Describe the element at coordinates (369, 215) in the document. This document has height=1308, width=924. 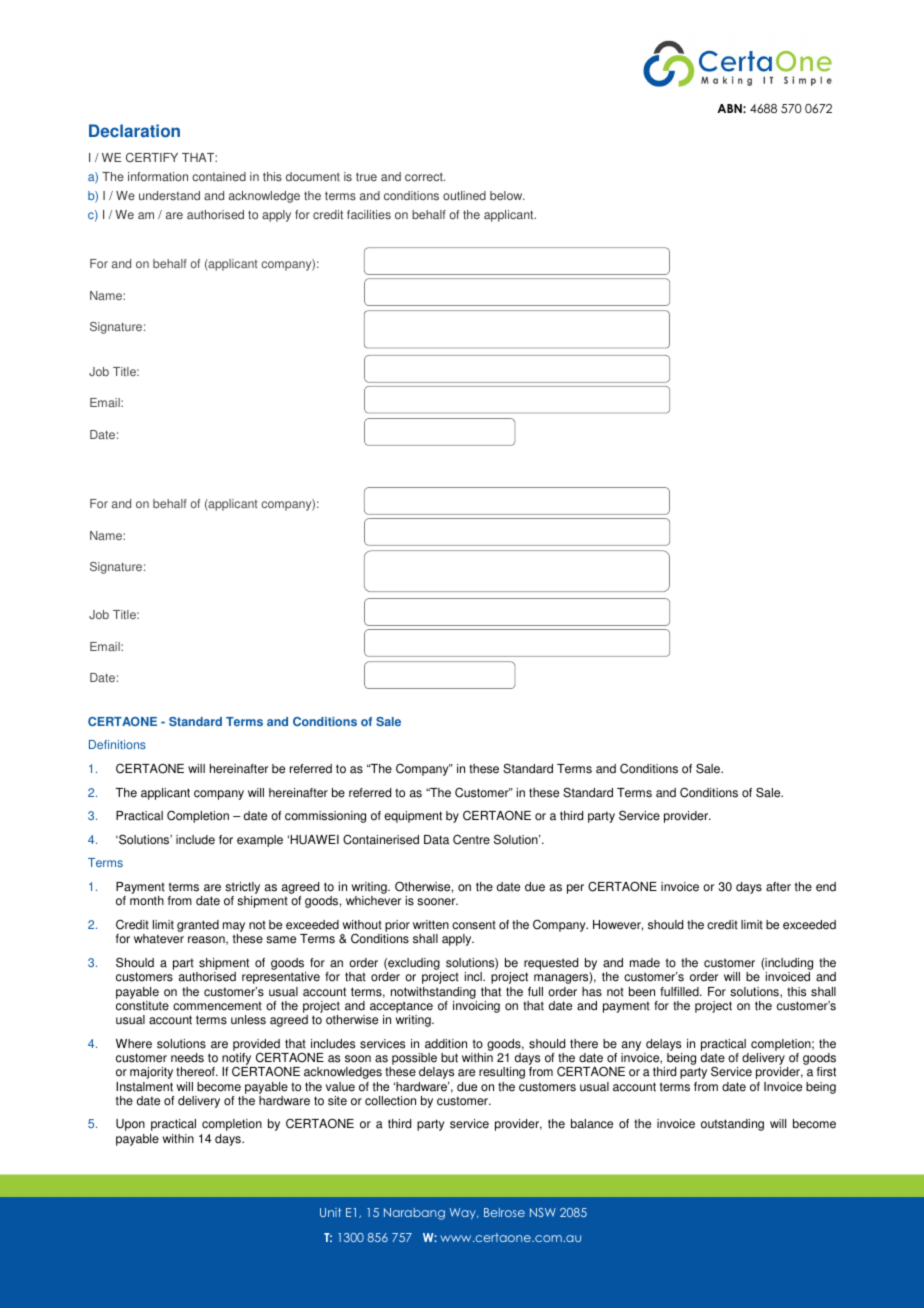
I see `facilities` at that location.
